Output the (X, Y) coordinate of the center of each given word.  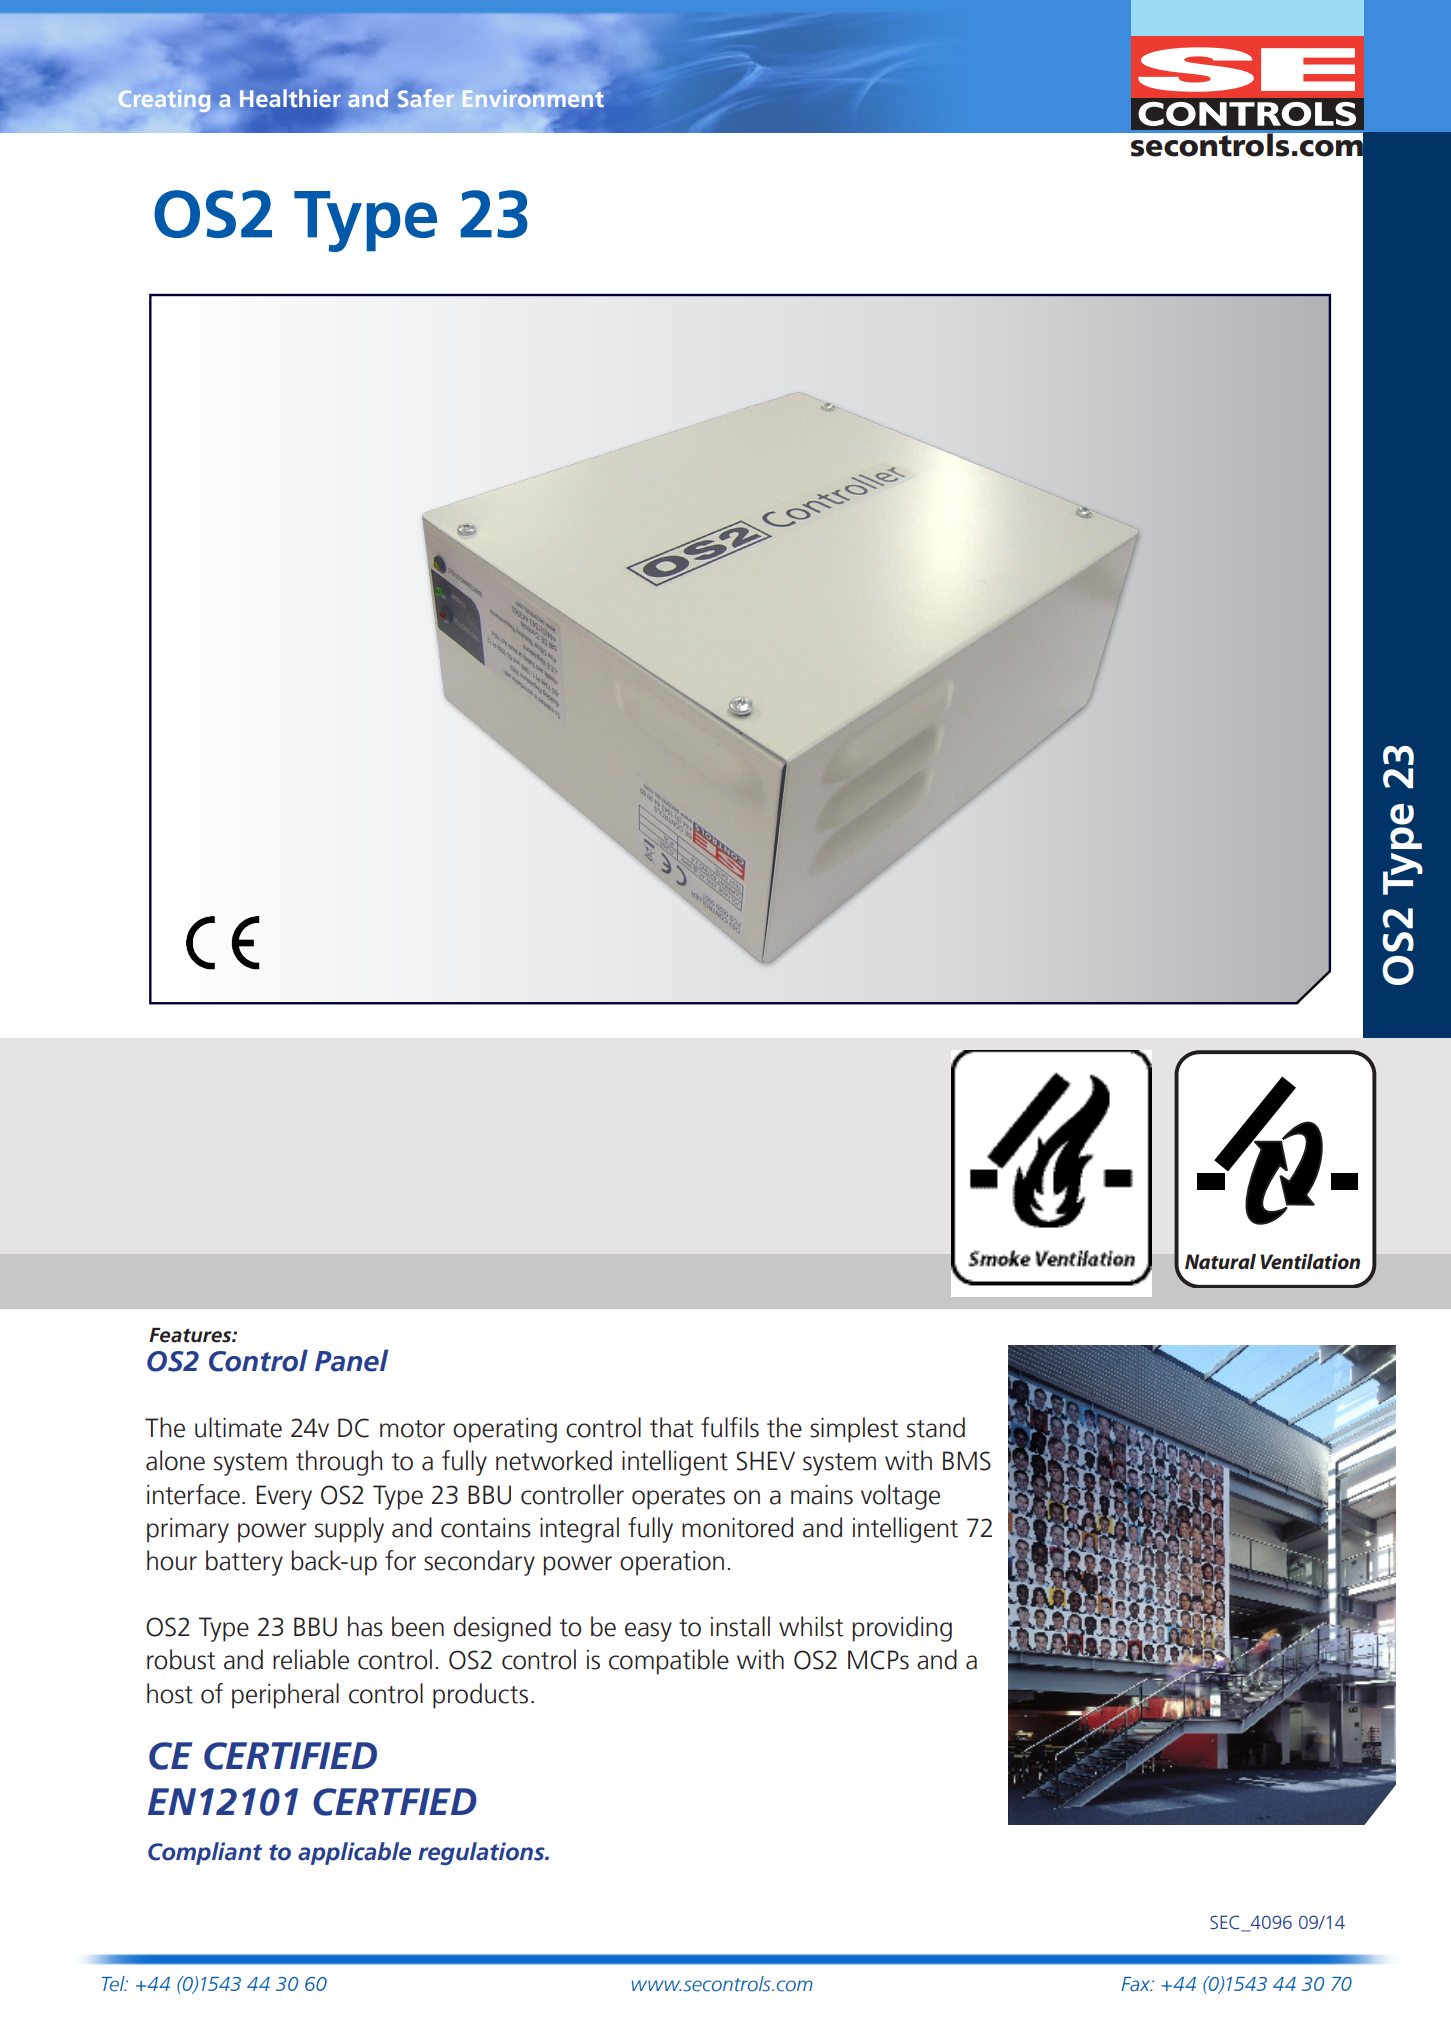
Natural (1220, 1262)
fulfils (730, 1427)
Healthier (290, 98)
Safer (426, 98)
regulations (482, 1853)
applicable (354, 1853)
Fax (1137, 1984)
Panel (351, 1360)
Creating (165, 101)
